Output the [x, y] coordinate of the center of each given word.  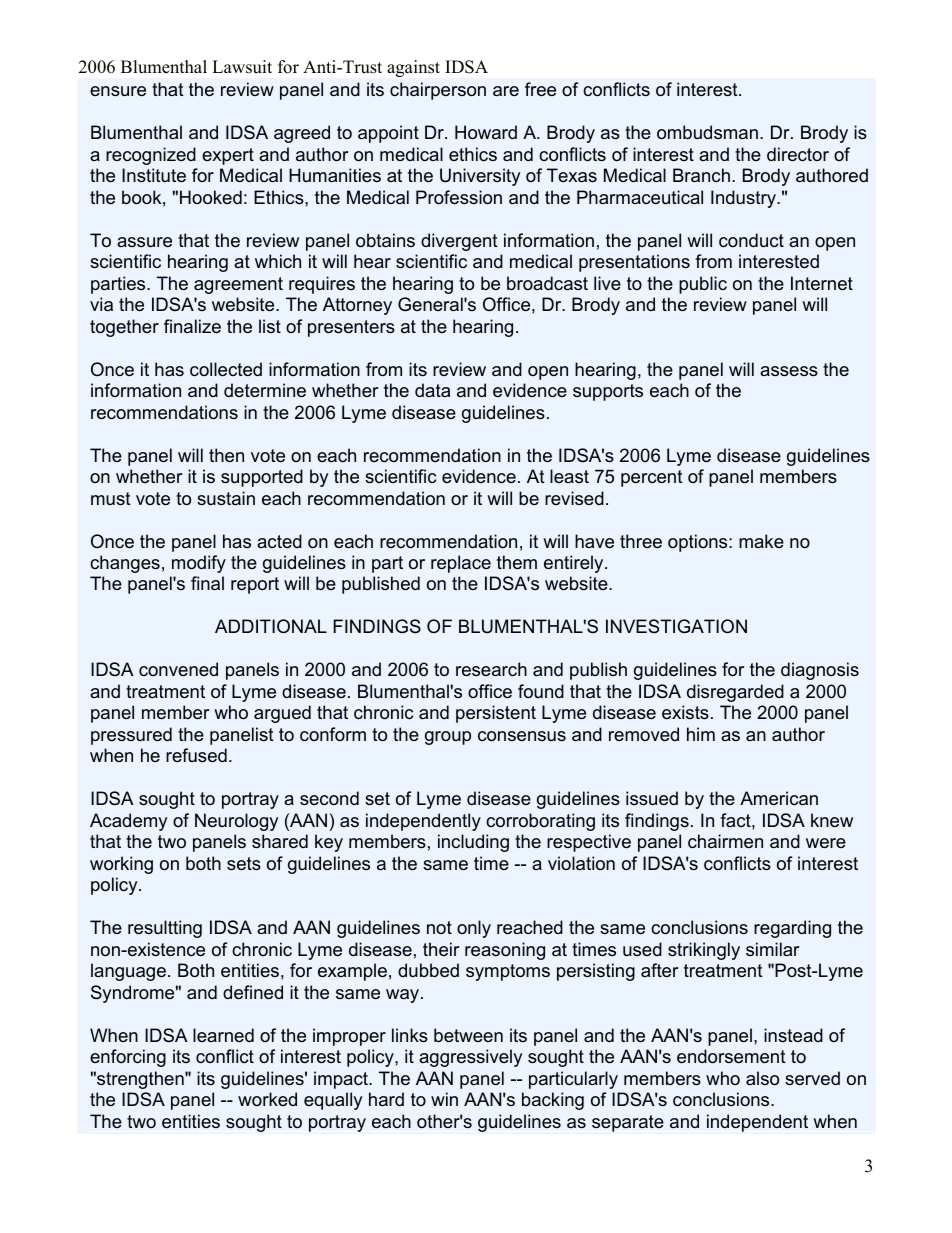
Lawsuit [242, 67]
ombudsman [707, 132]
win [444, 1099]
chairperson [438, 91]
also [762, 1078]
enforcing [128, 1058]
